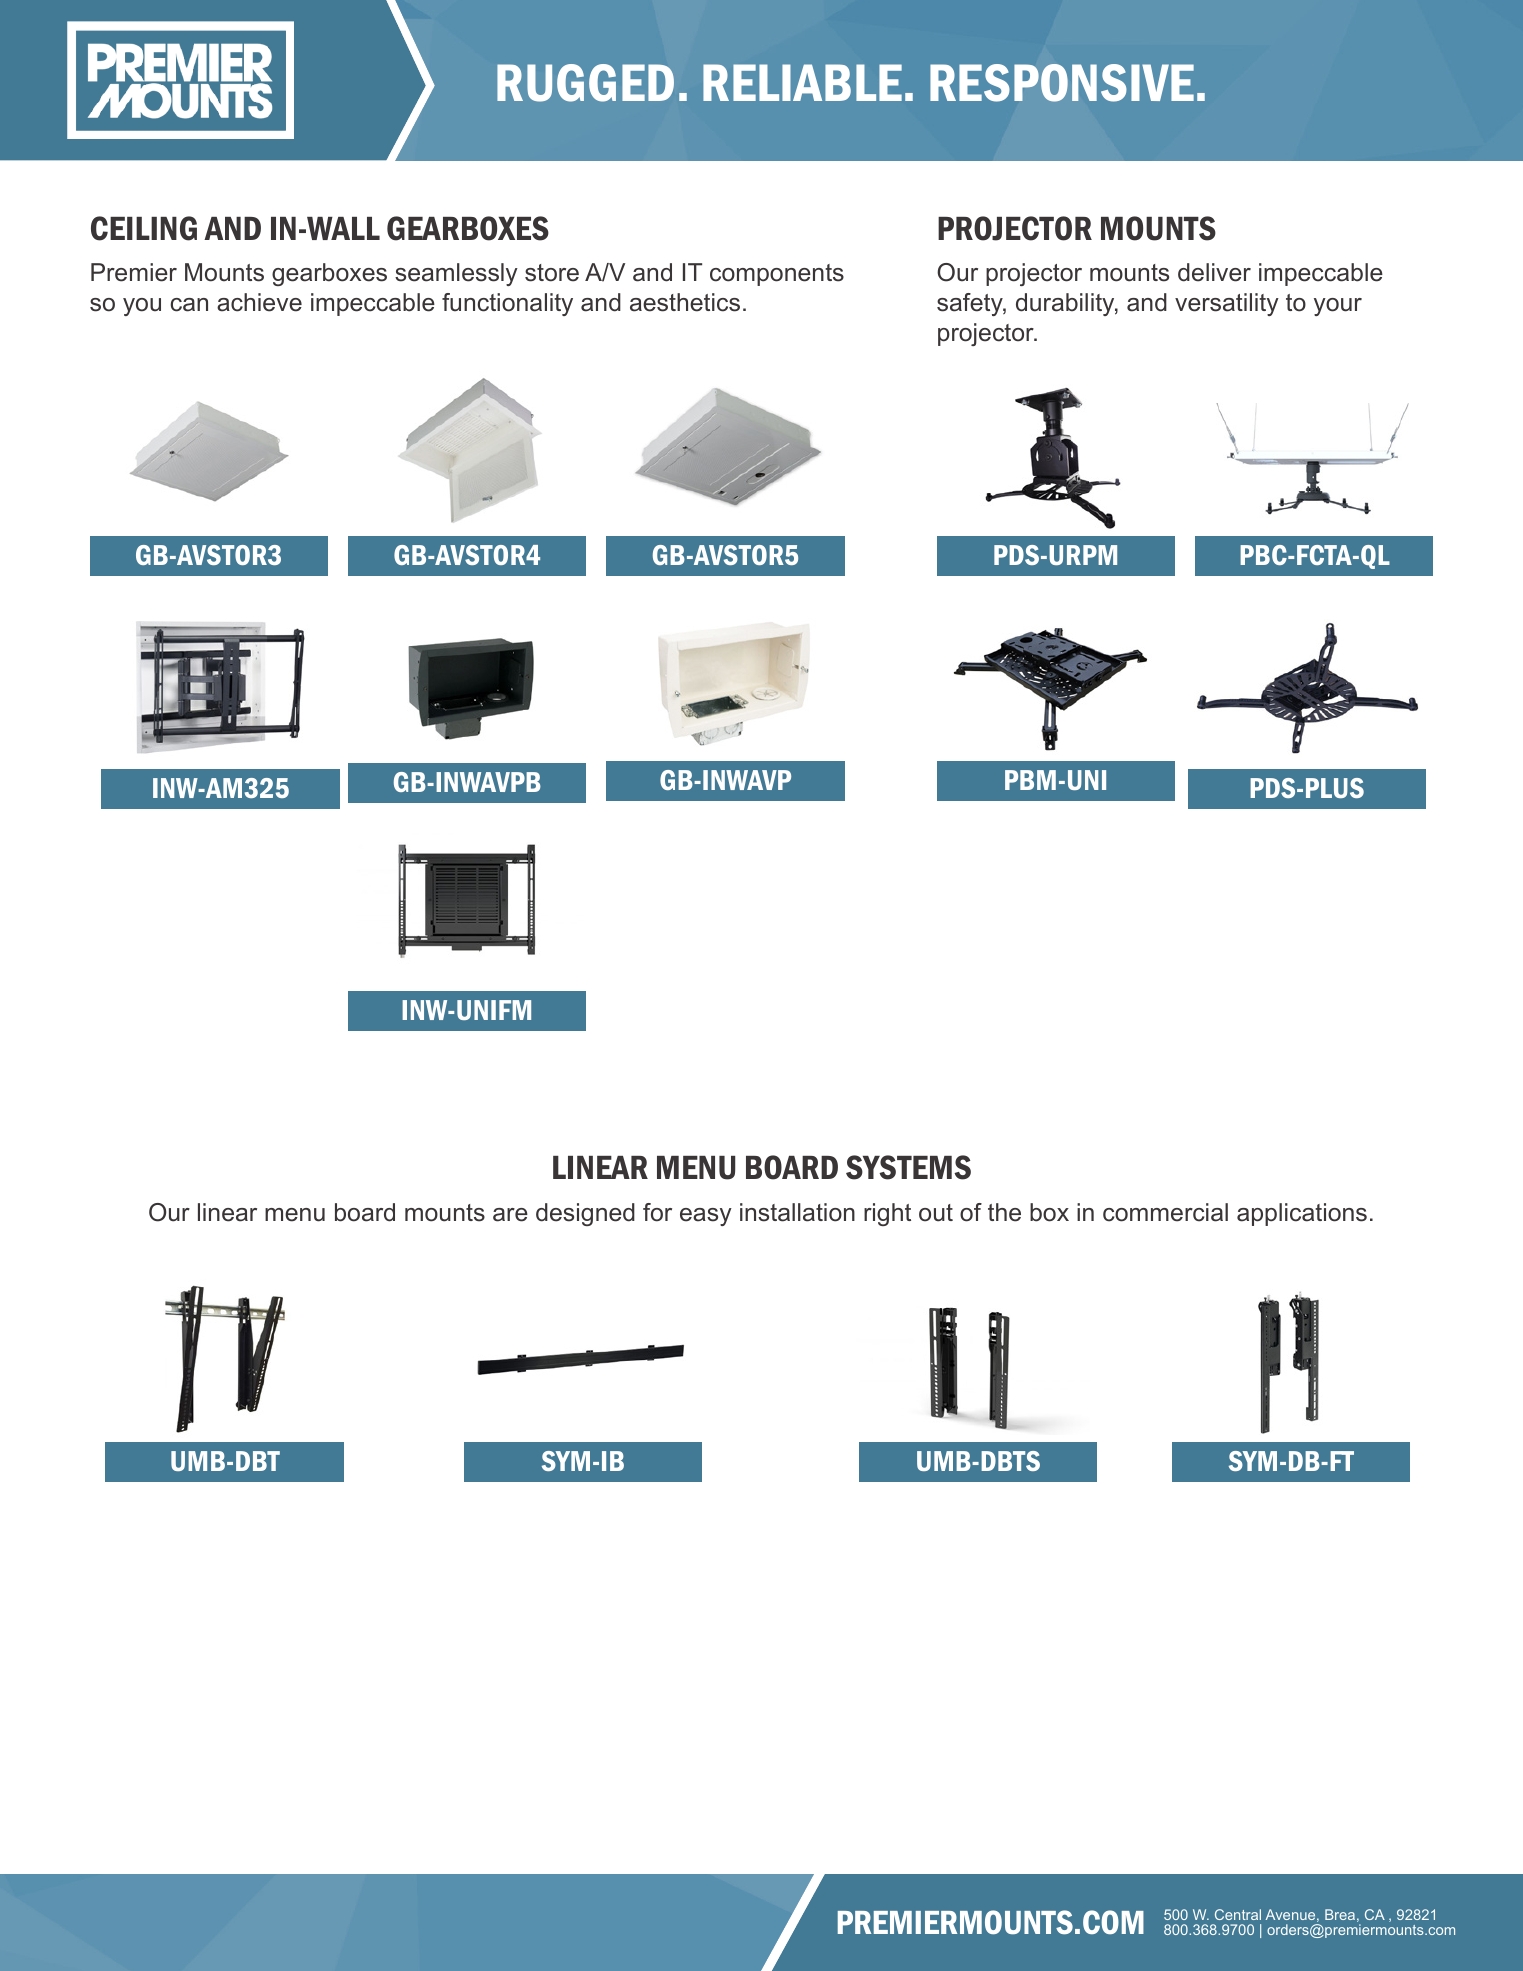 The image size is (1523, 1971). What do you see at coordinates (259, 302) in the document?
I see `achieve` at bounding box center [259, 302].
